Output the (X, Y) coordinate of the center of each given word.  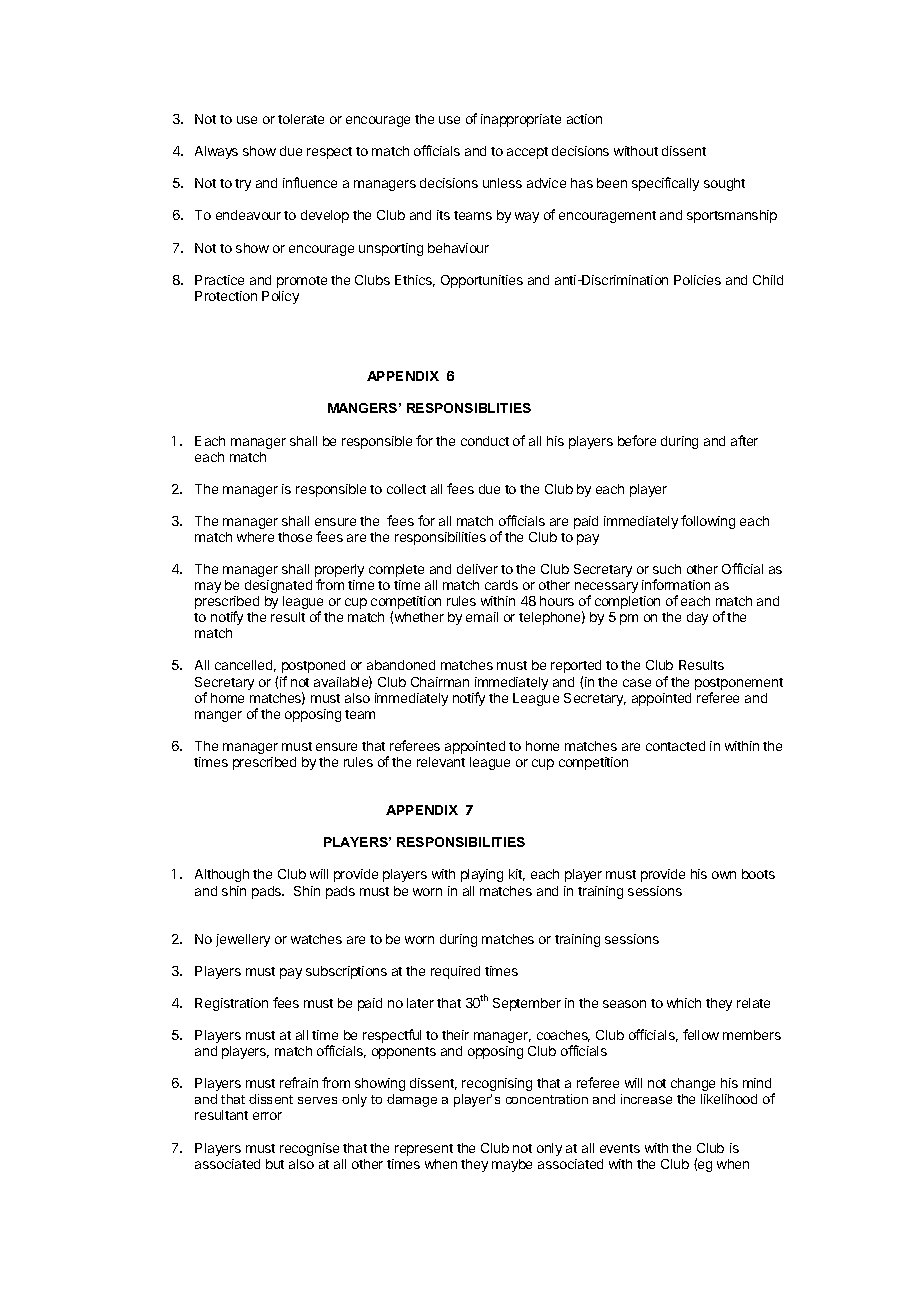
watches (316, 939)
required (455, 972)
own (724, 875)
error (267, 1116)
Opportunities (482, 281)
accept (527, 153)
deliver (477, 569)
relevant (441, 762)
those (295, 537)
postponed (313, 666)
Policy (280, 297)
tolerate (301, 119)
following (708, 522)
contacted (675, 746)
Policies (697, 280)
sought (724, 184)
